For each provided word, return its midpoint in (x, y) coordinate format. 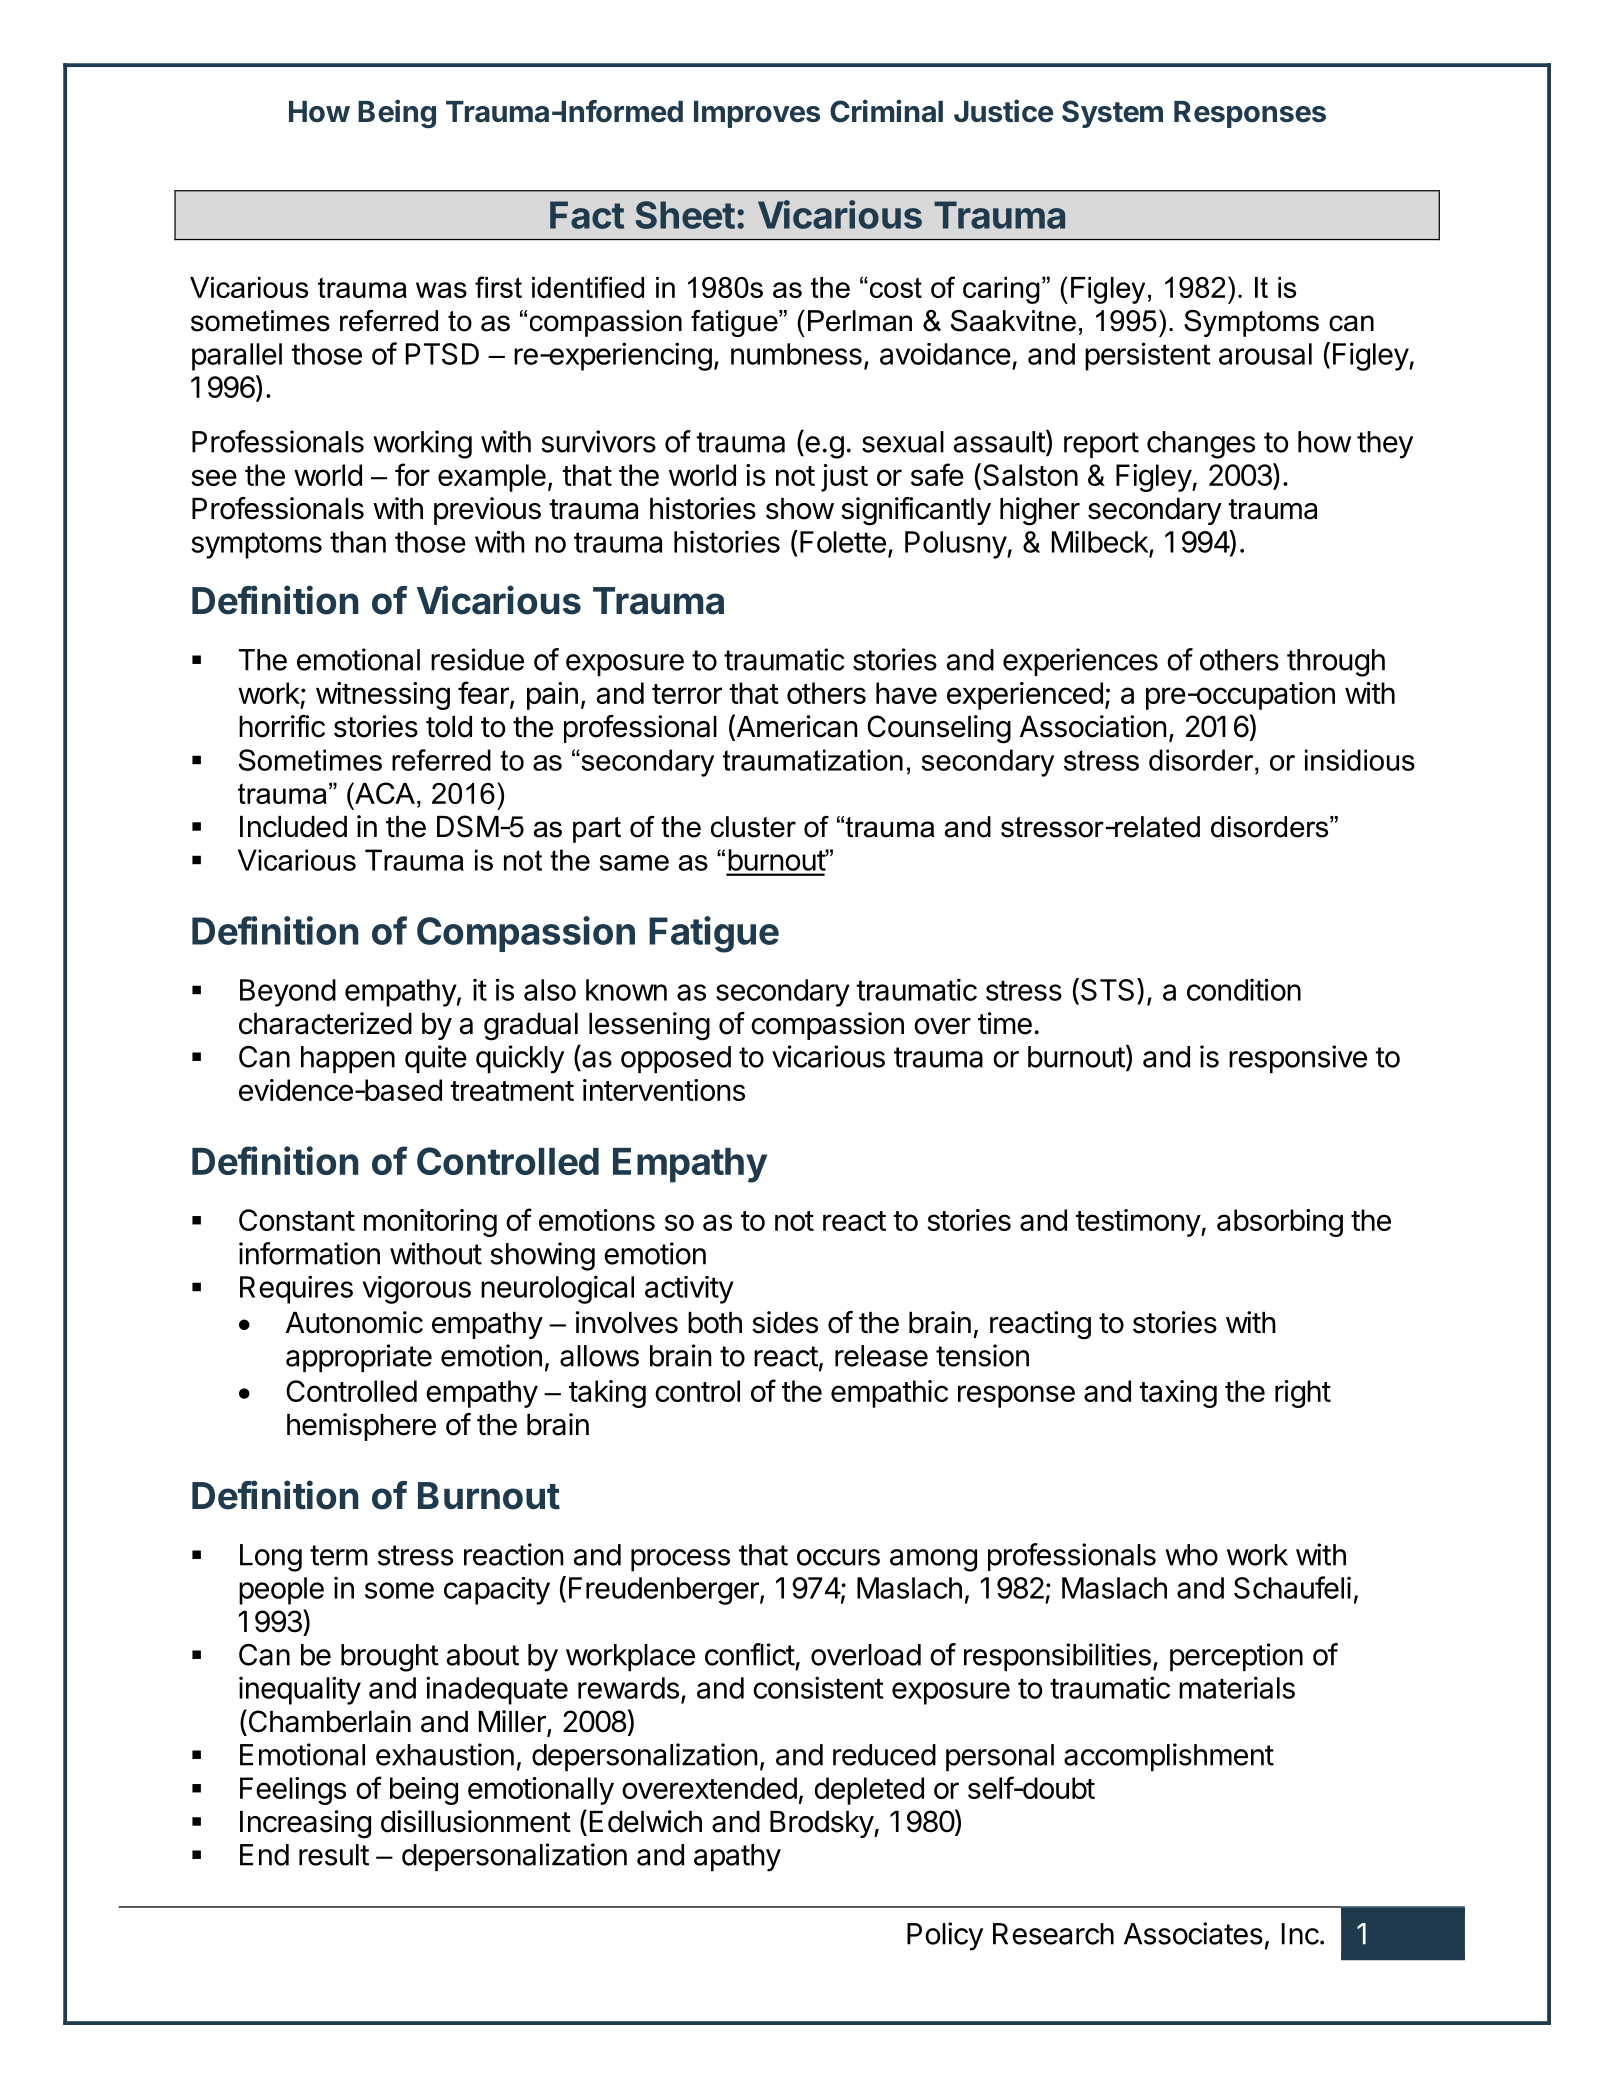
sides (785, 1322)
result (334, 1855)
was (441, 290)
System (1112, 114)
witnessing (383, 696)
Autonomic (354, 1322)
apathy (737, 1858)
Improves (757, 114)
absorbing (1280, 1223)
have (906, 693)
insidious (1360, 760)
